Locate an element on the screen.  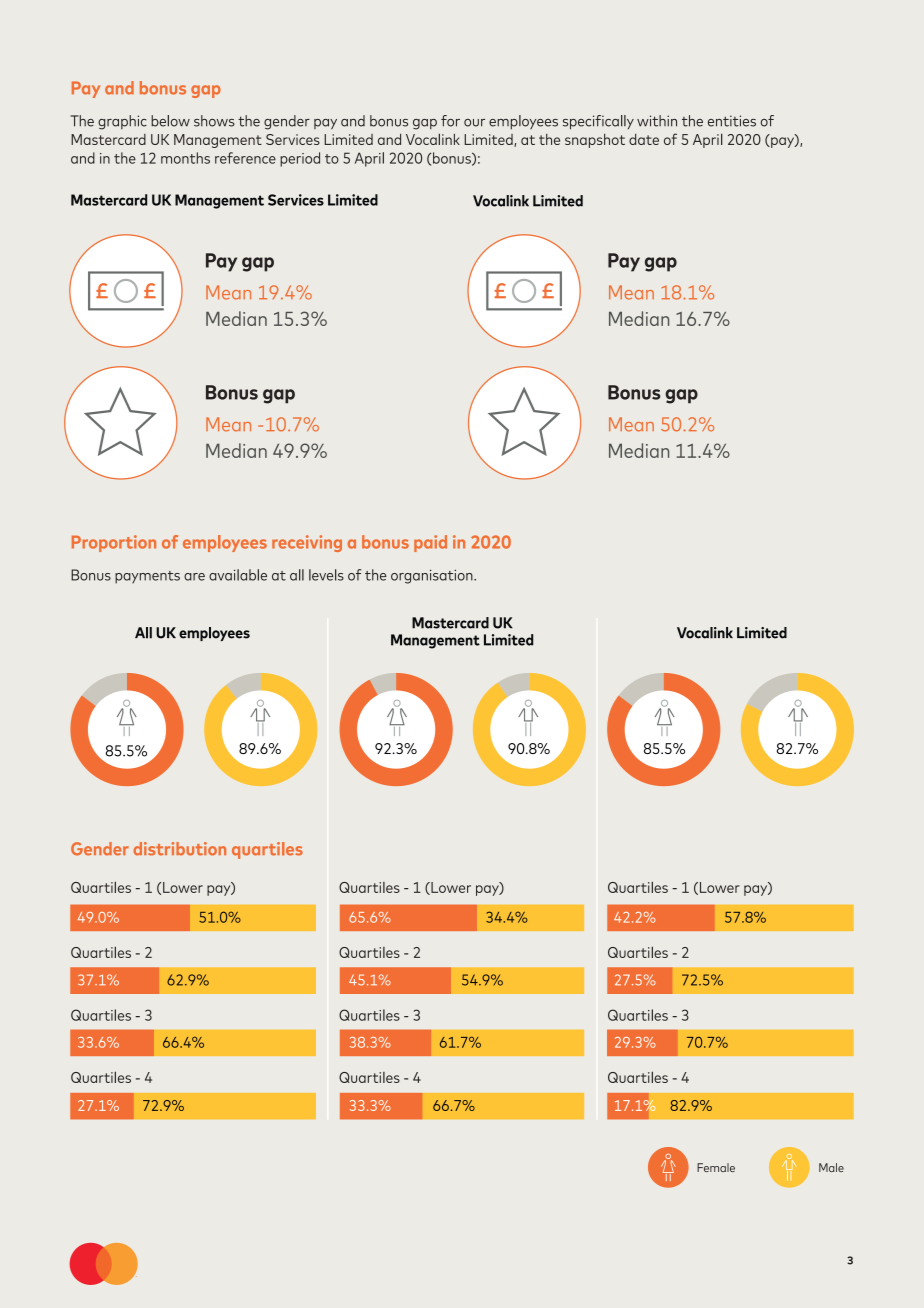
period is located at coordinates (300, 159).
